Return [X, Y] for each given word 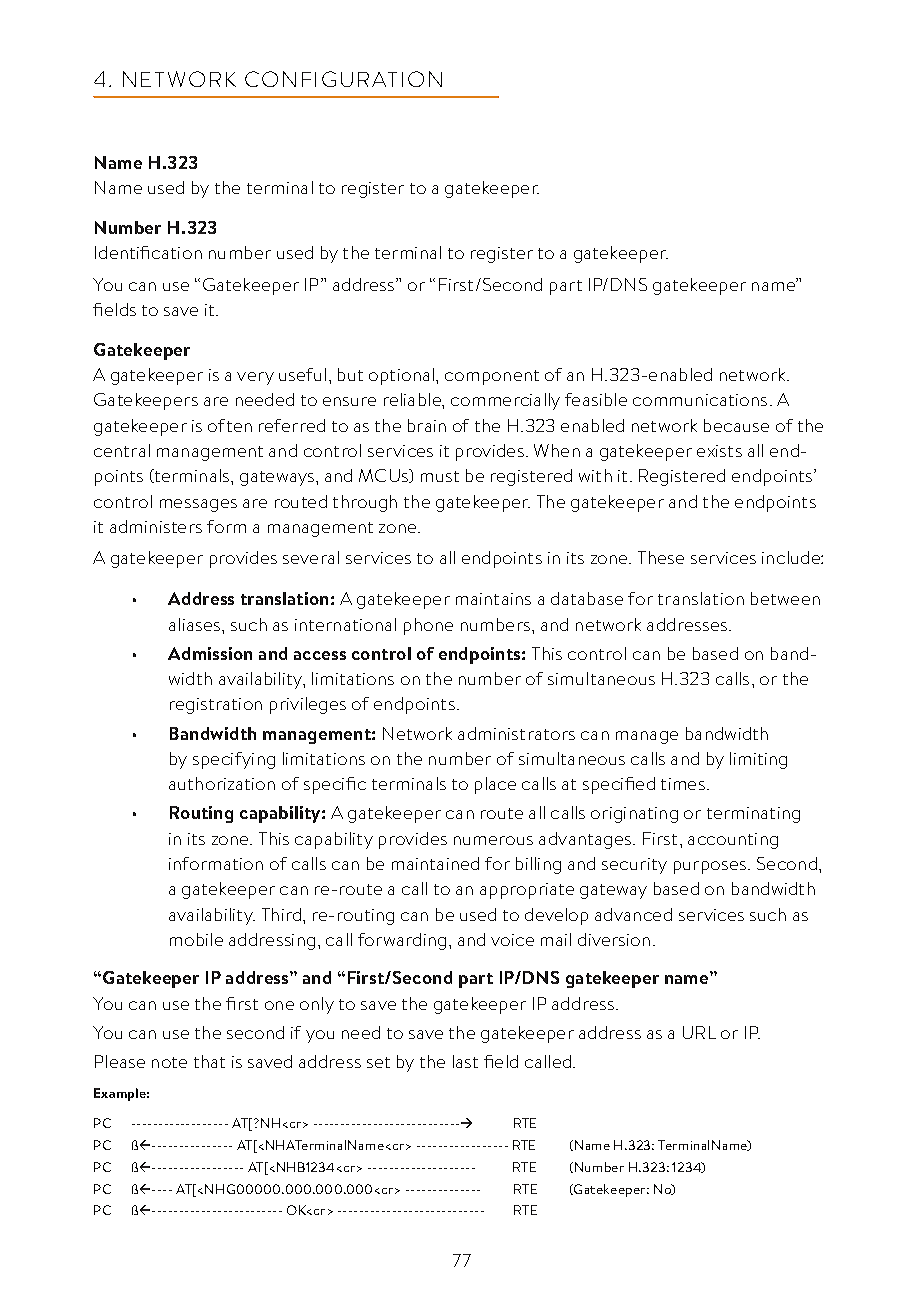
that [209, 1061]
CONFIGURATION [343, 79]
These [661, 557]
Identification [148, 252]
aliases [196, 624]
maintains [493, 599]
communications [700, 400]
